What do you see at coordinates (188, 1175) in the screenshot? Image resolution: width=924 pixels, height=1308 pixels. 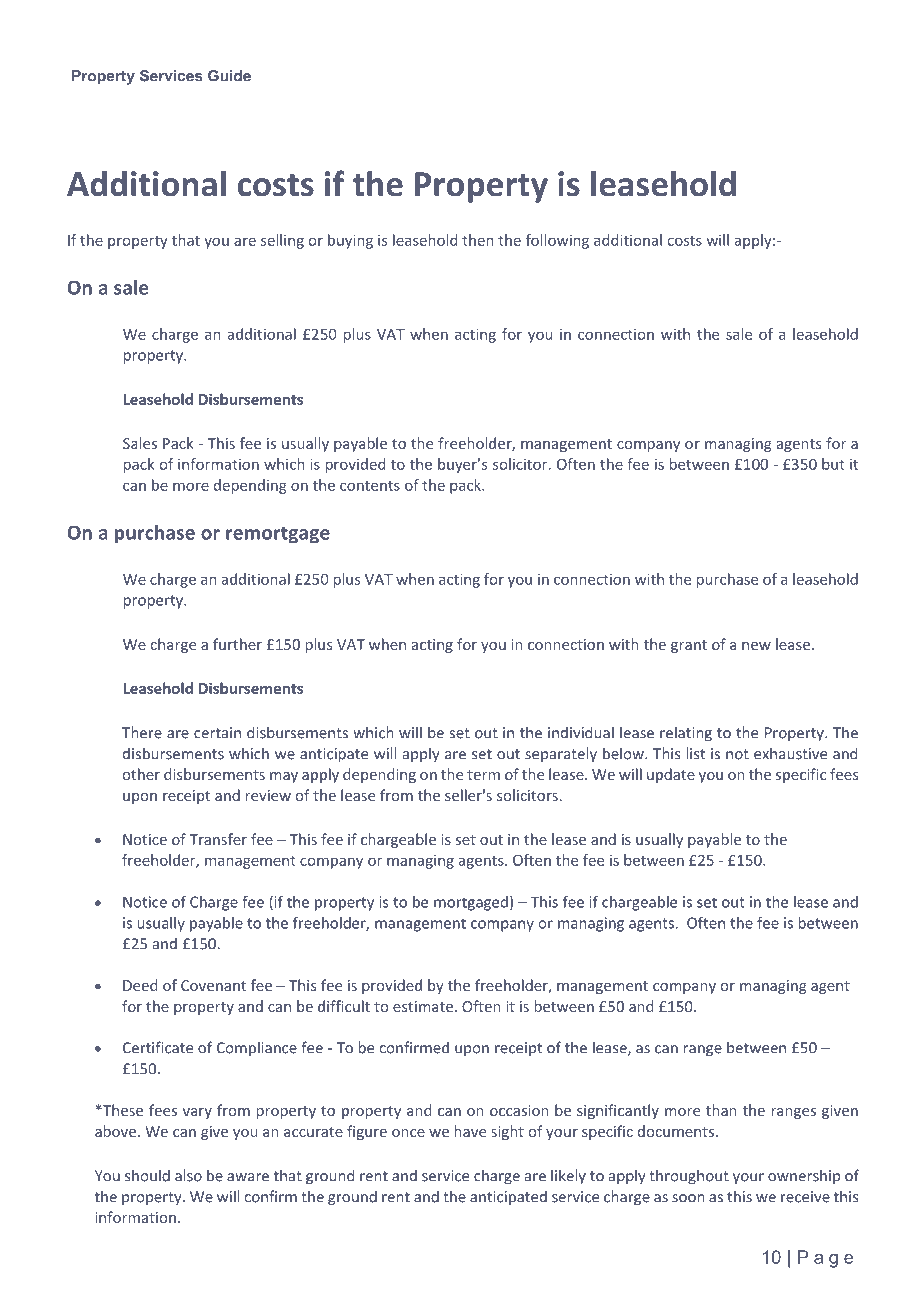 I see `also` at bounding box center [188, 1175].
